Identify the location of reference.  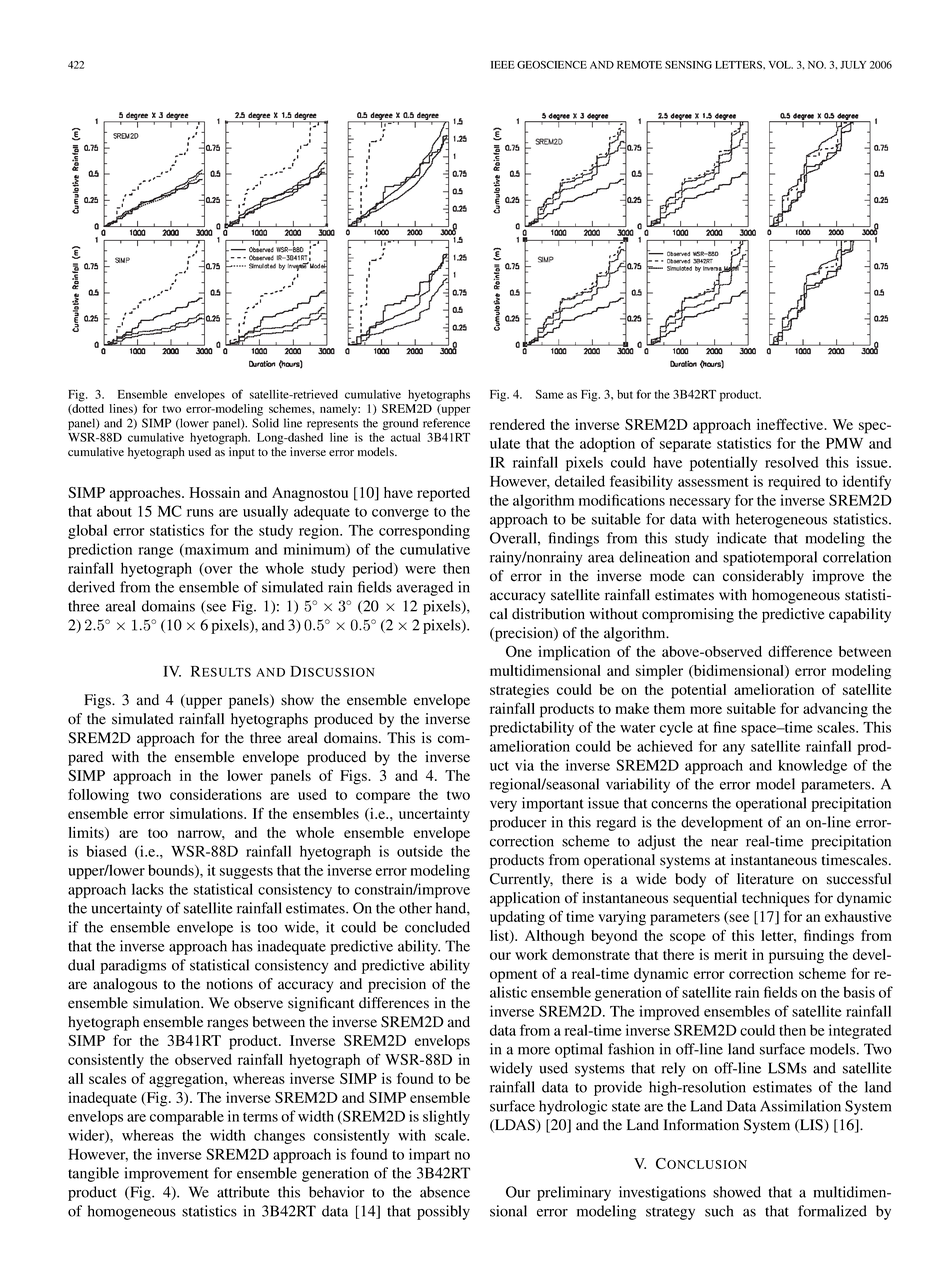
(446, 423).
